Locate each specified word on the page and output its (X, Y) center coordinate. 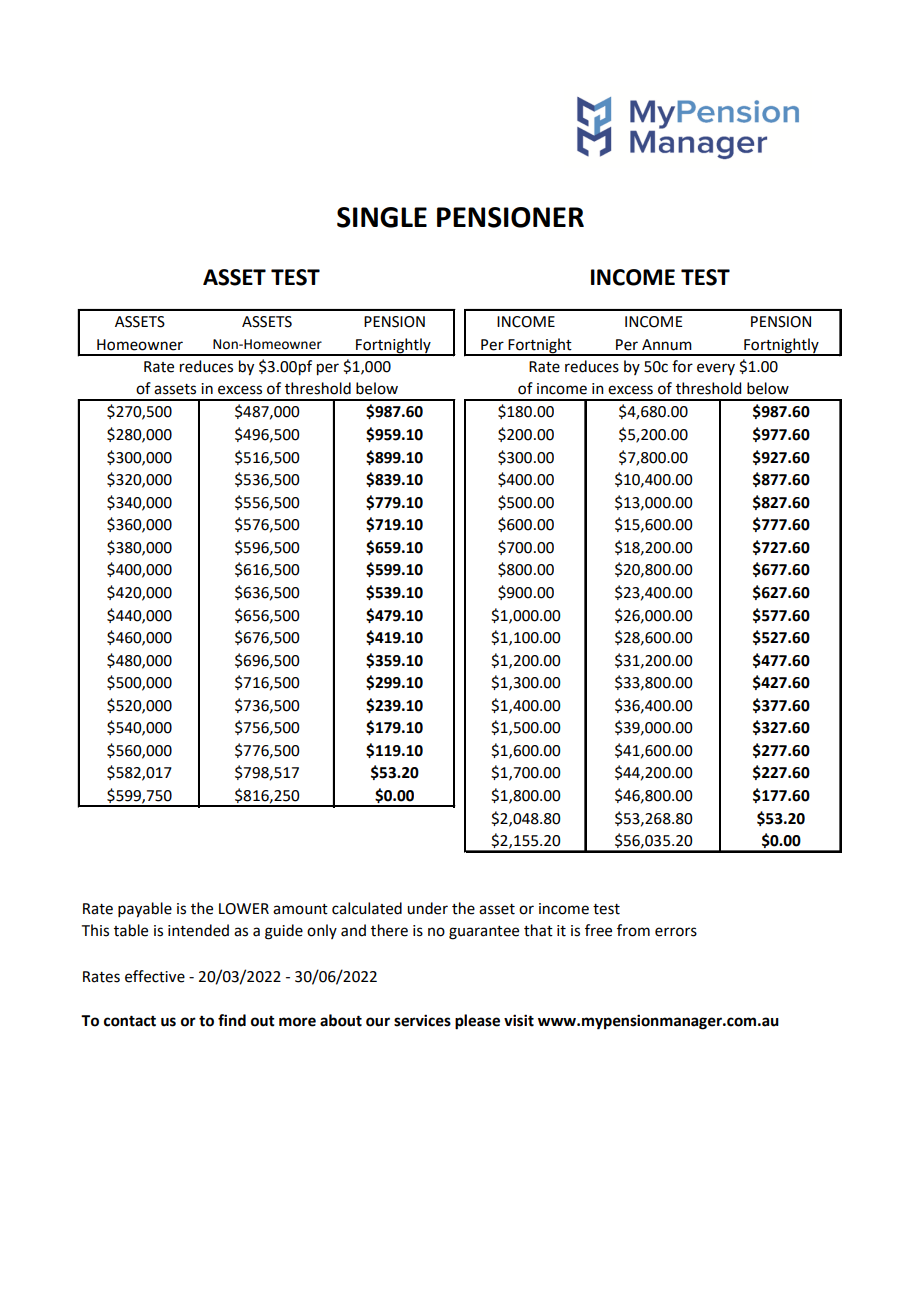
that (538, 930)
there (389, 930)
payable (145, 910)
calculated (367, 908)
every (716, 369)
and (353, 930)
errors (676, 932)
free (598, 930)
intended (198, 930)
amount (300, 909)
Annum (667, 345)
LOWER (244, 909)
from (633, 930)
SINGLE (382, 217)
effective (155, 976)
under (427, 908)
